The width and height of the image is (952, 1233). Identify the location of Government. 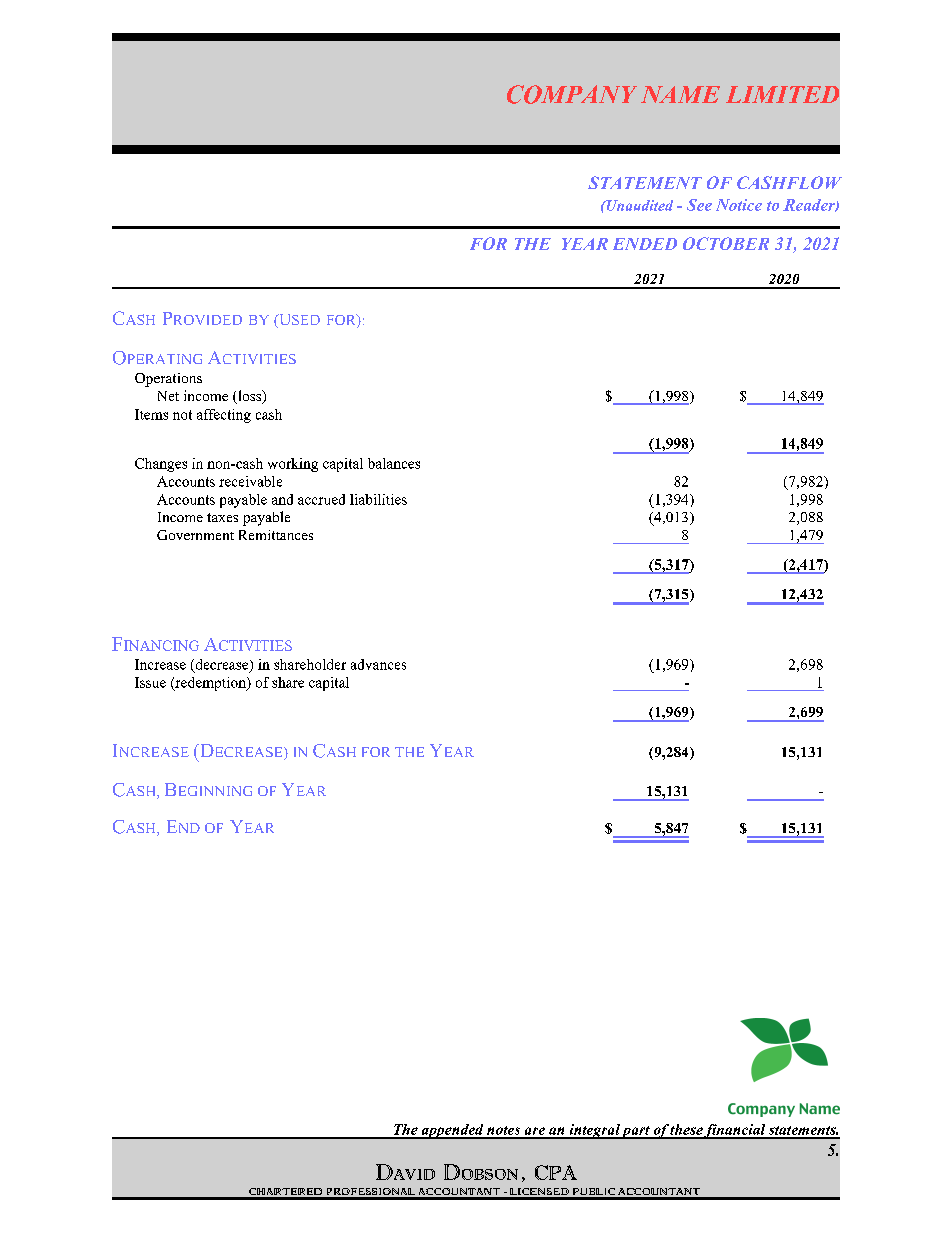
(195, 535).
